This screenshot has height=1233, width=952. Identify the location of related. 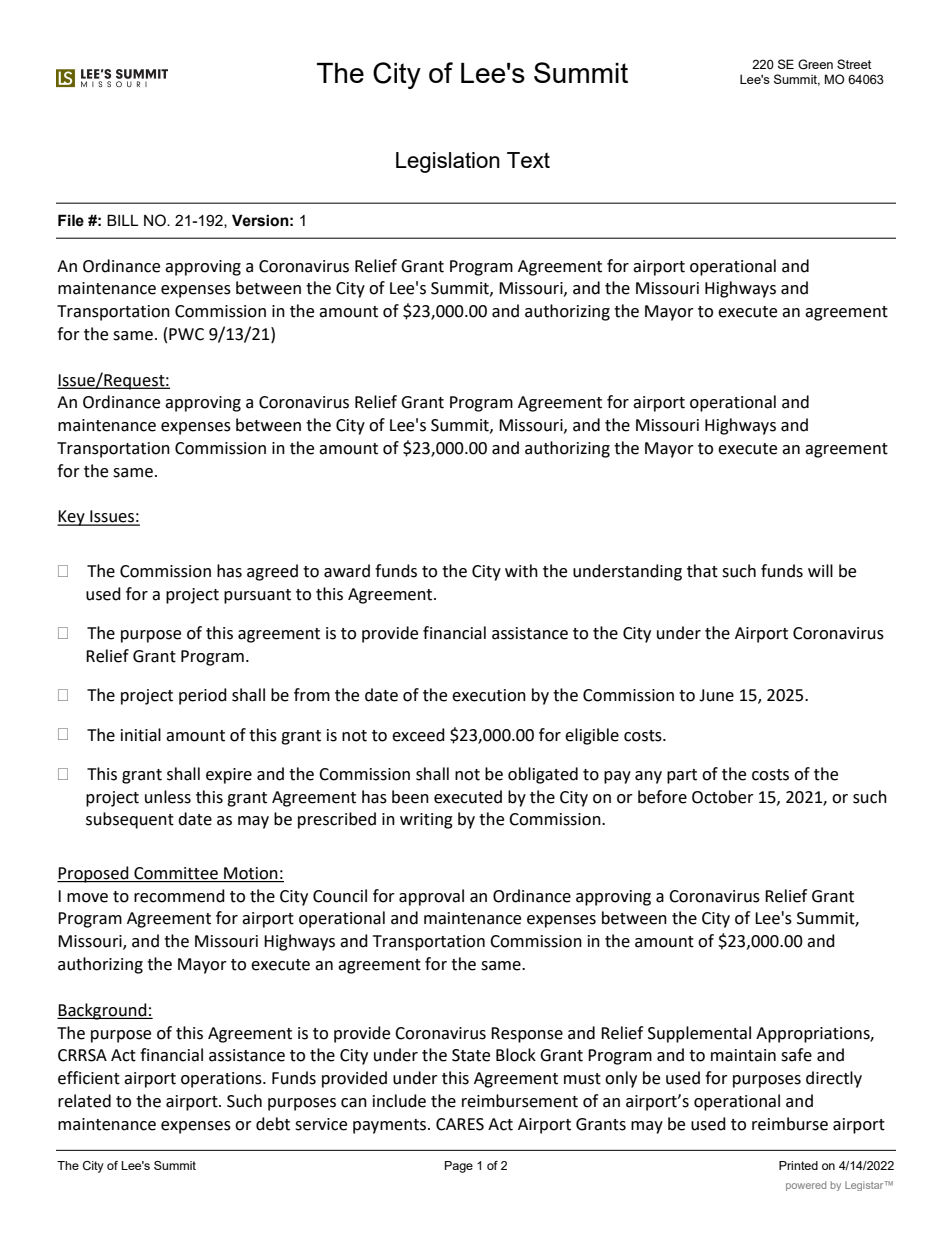
(84, 1101).
